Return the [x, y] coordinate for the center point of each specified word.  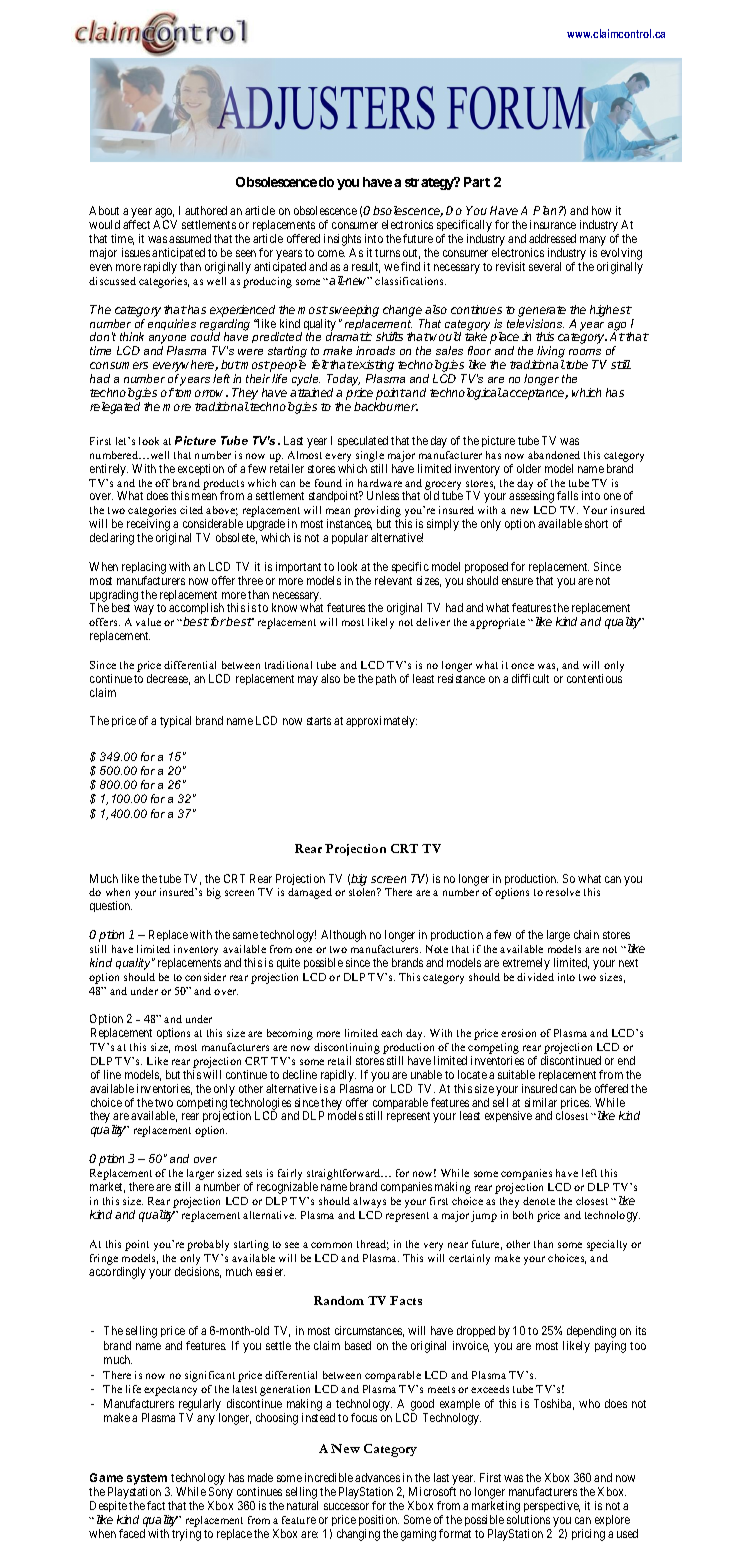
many [593, 242]
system [148, 1481]
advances [377, 1477]
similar [541, 1102]
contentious [594, 678]
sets [254, 1173]
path [386, 679]
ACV [165, 224]
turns [387, 253]
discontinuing [347, 1050]
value [148, 622]
